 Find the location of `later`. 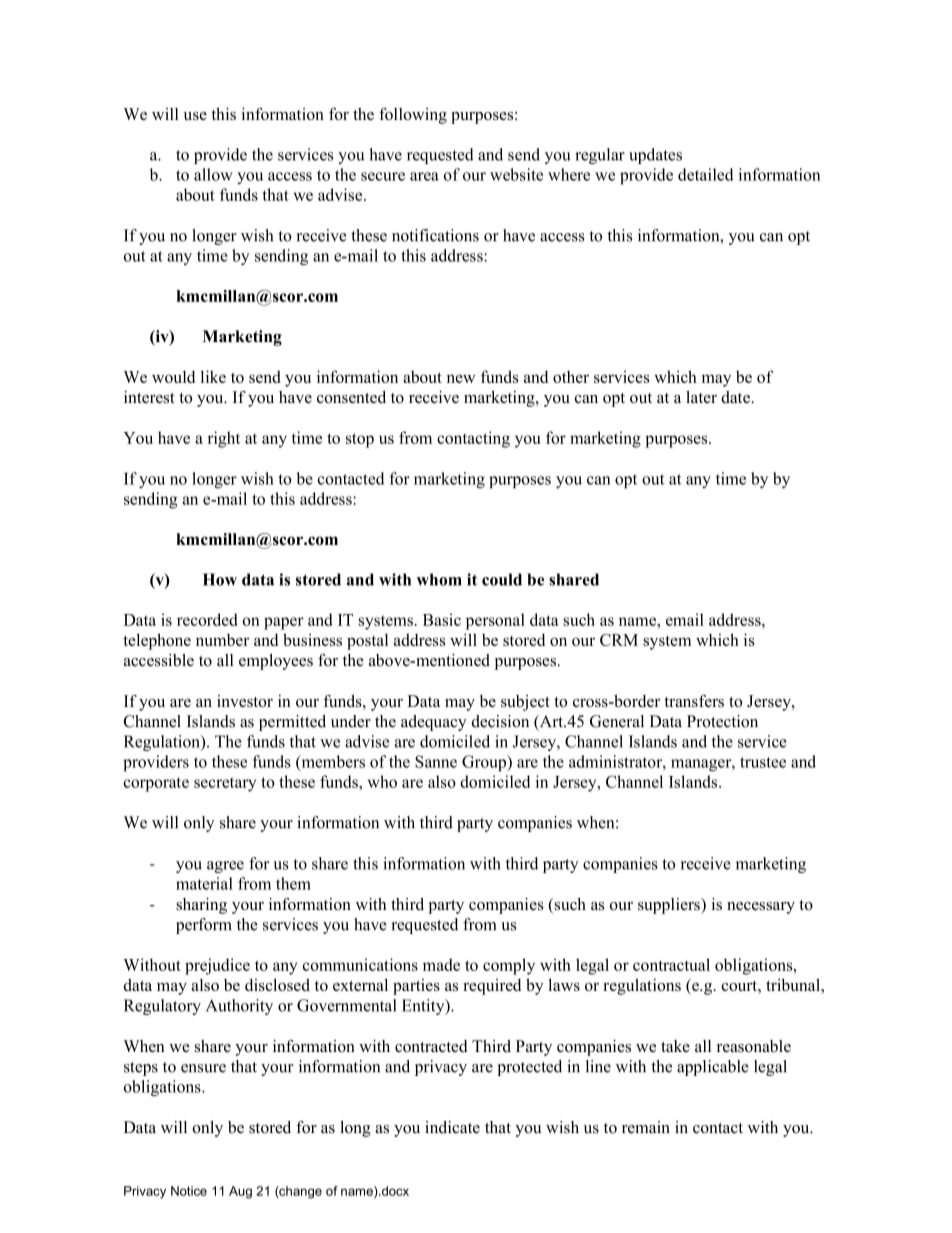

later is located at coordinates (701, 397).
